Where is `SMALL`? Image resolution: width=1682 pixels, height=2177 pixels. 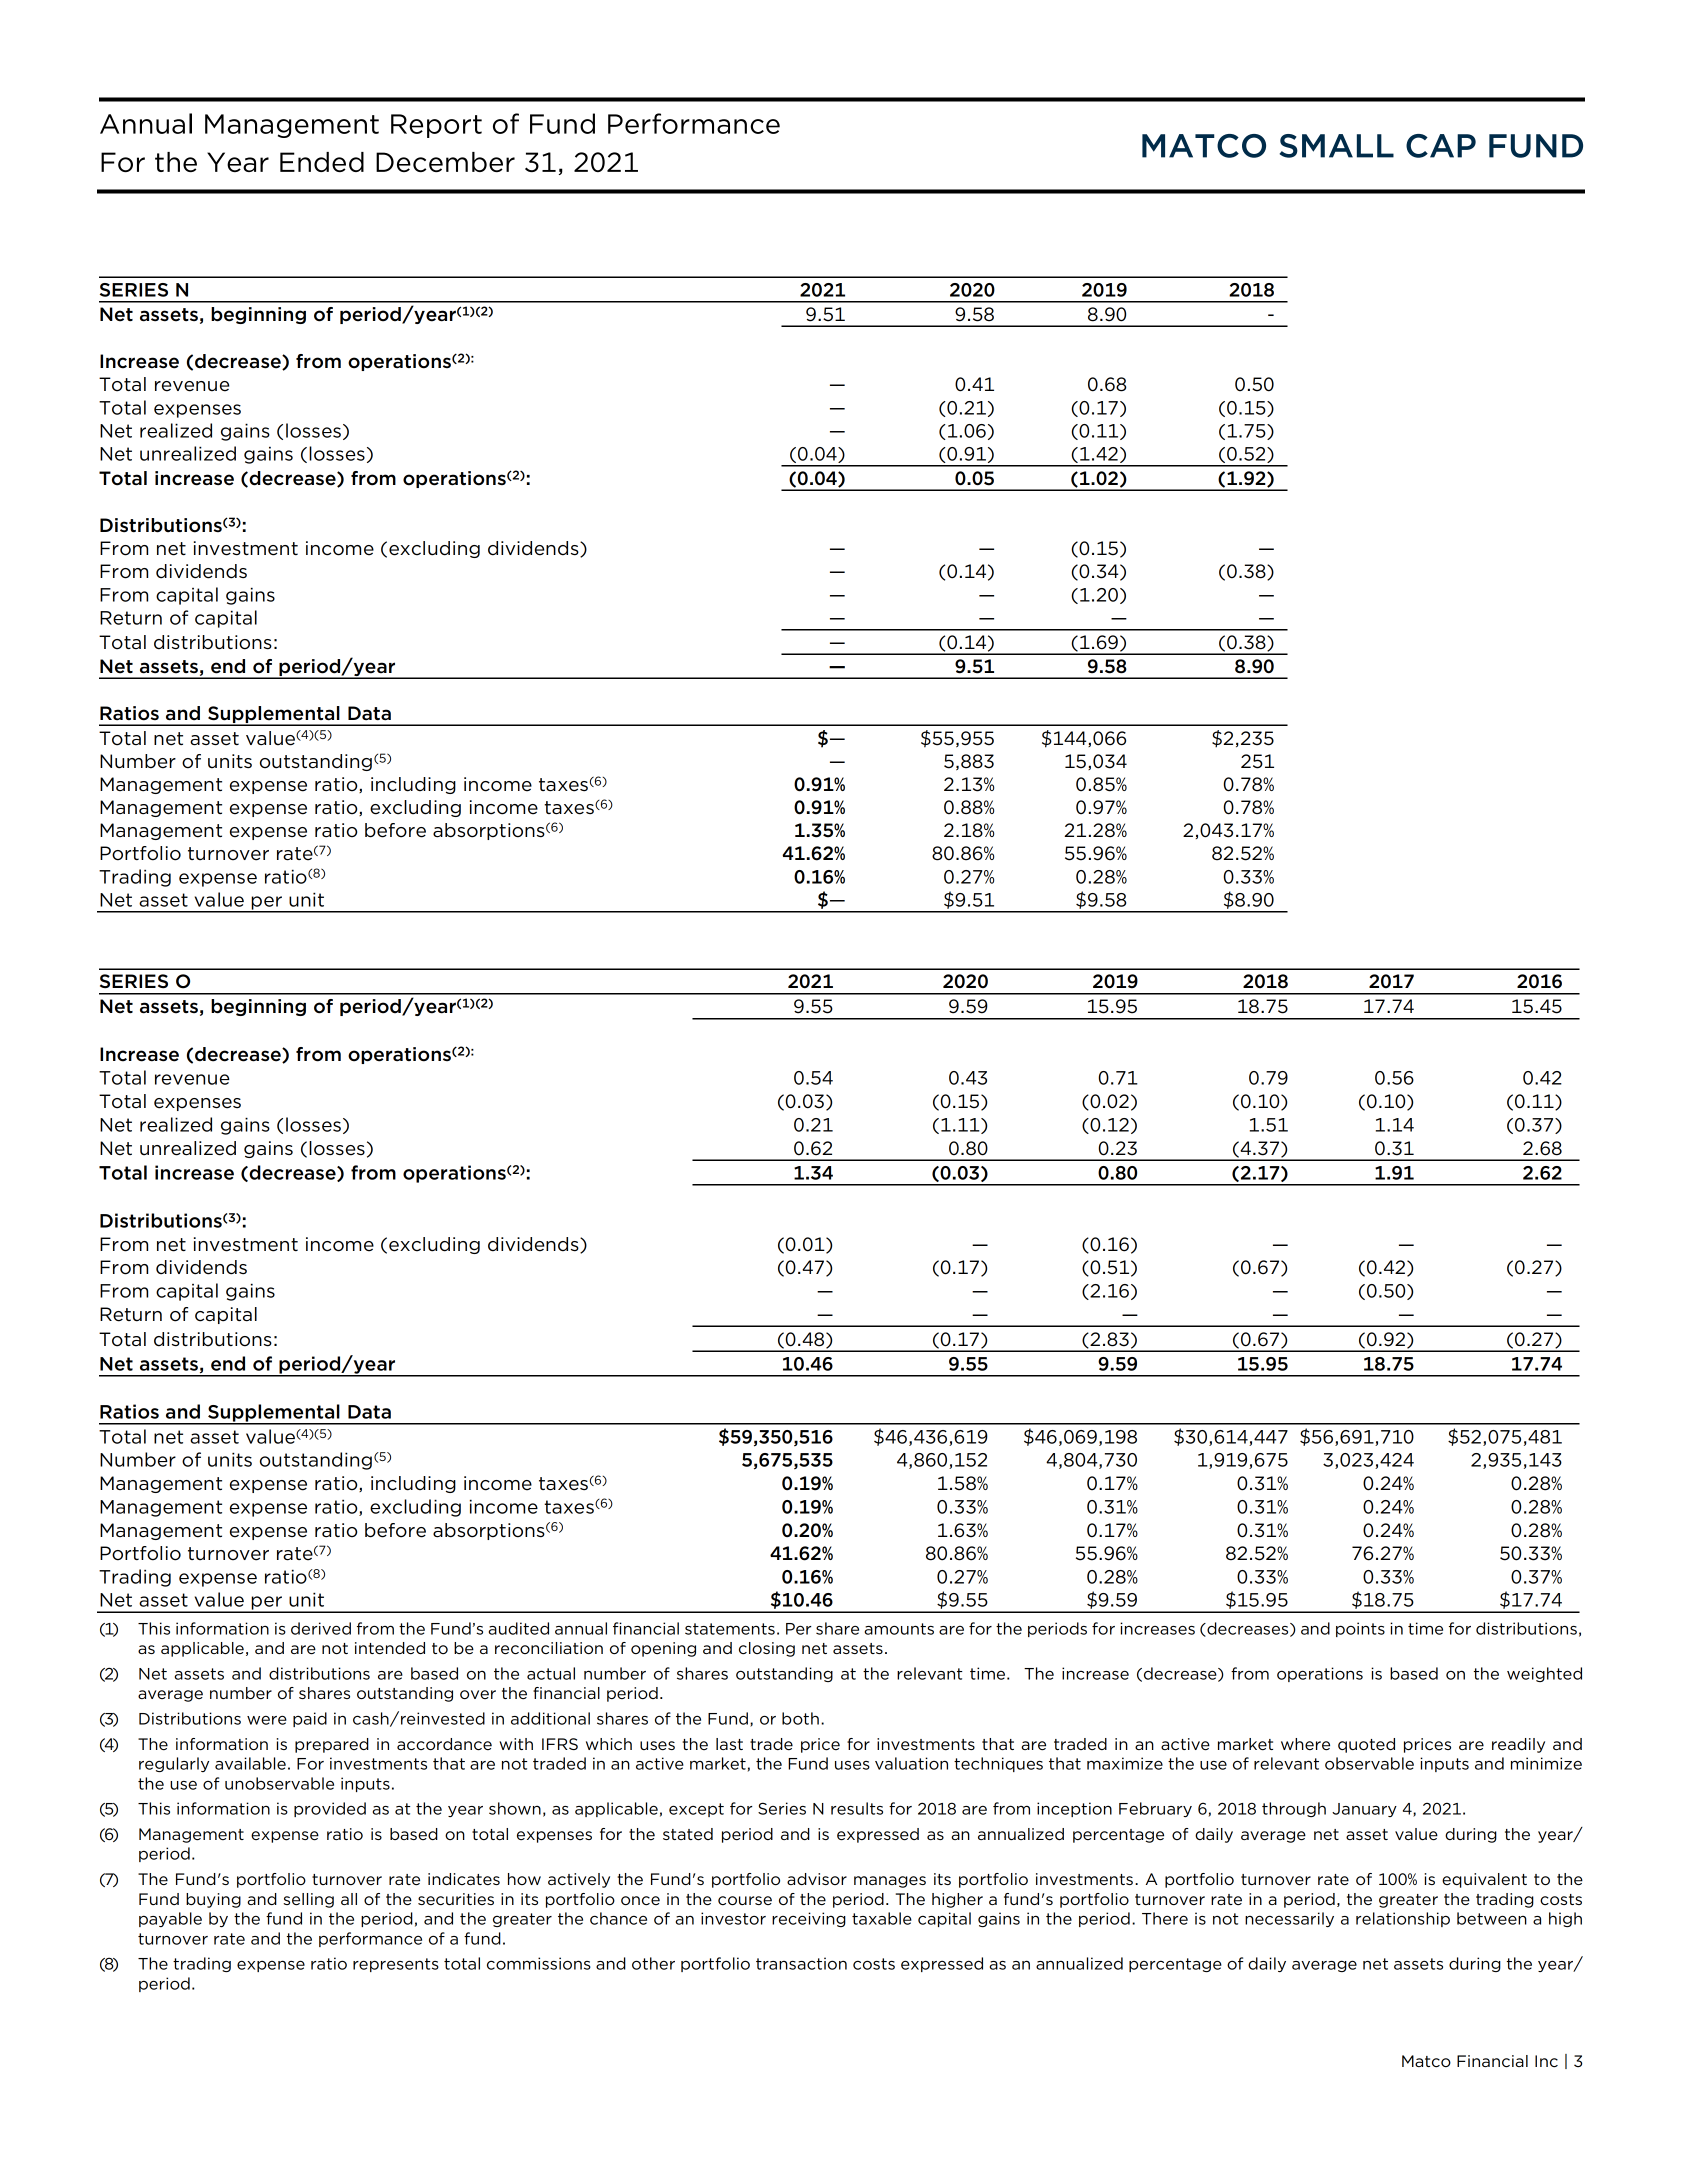
SMALL is located at coordinates (1336, 146).
